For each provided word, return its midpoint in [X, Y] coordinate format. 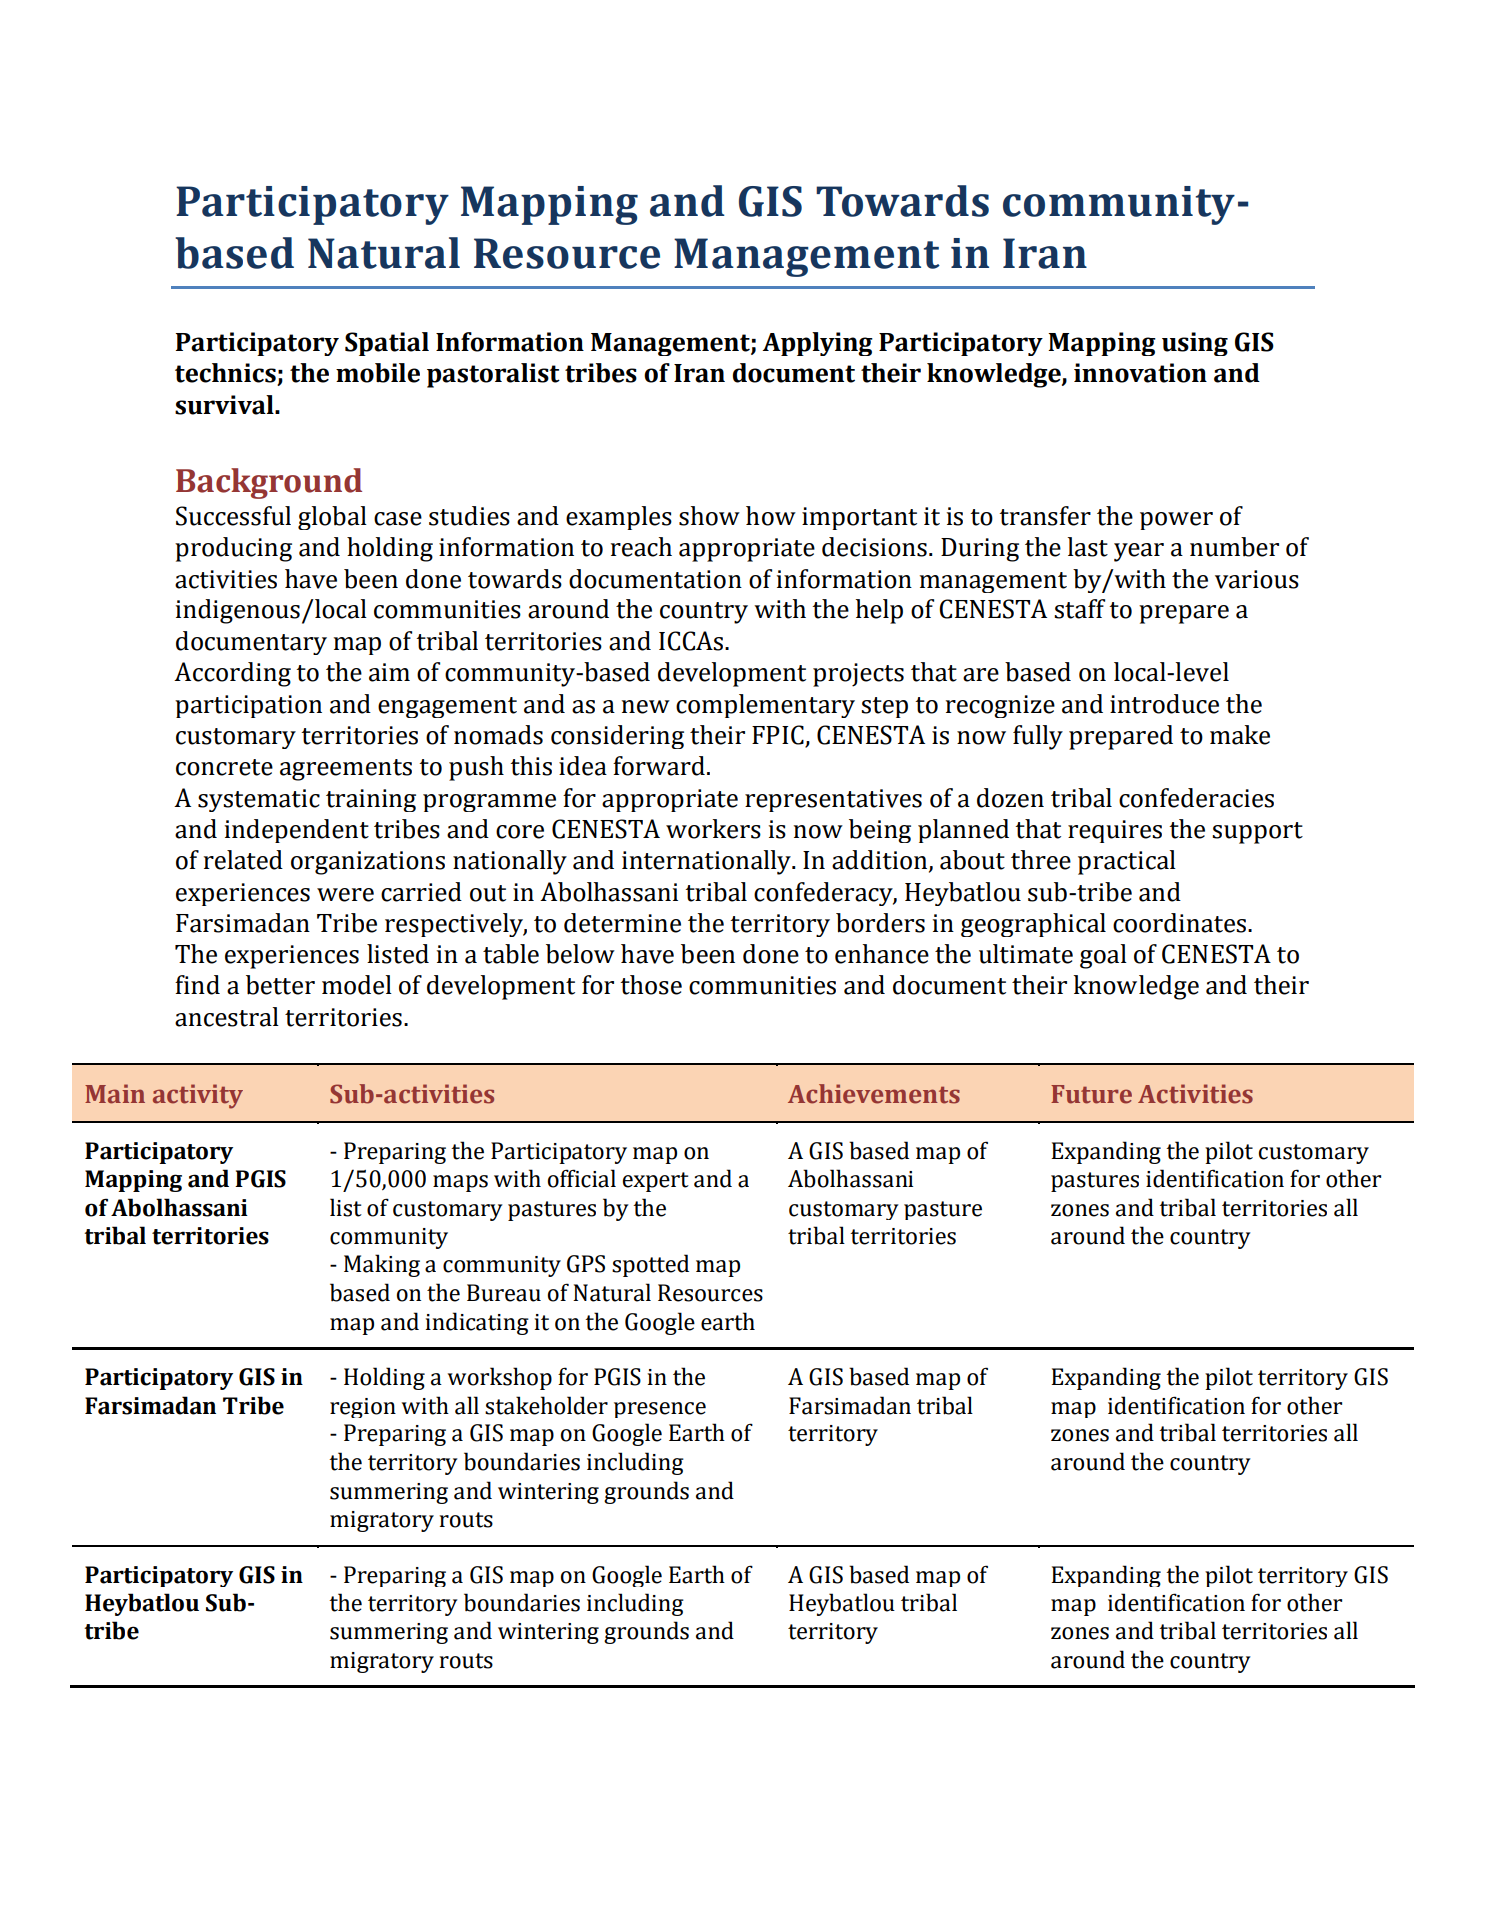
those [651, 985]
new [646, 707]
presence [660, 1410]
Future [1091, 1094]
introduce [1164, 704]
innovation [1140, 373]
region [363, 1408]
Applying [817, 344]
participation [248, 706]
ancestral [227, 1017]
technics [226, 374]
